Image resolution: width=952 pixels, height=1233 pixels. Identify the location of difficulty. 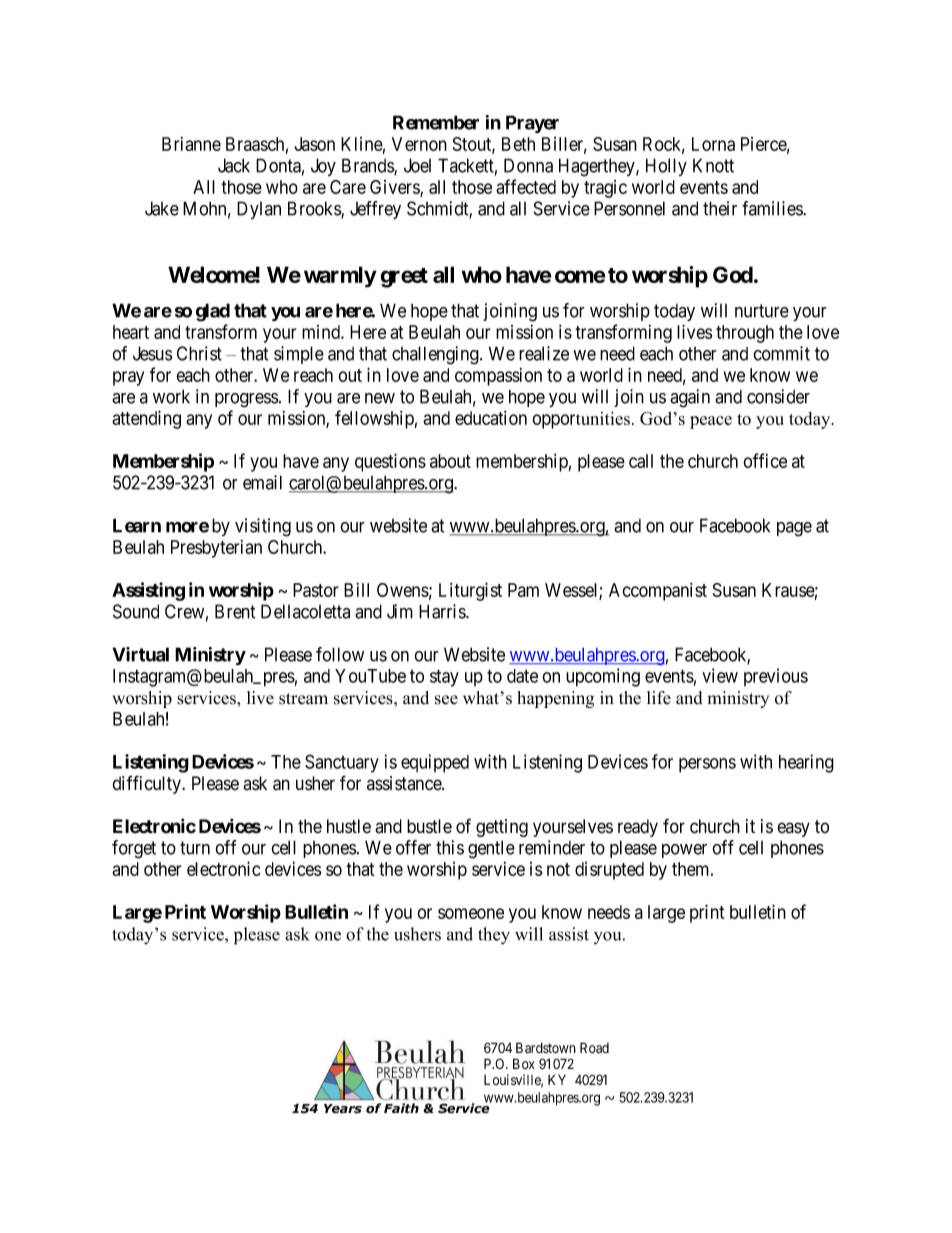
(147, 784).
